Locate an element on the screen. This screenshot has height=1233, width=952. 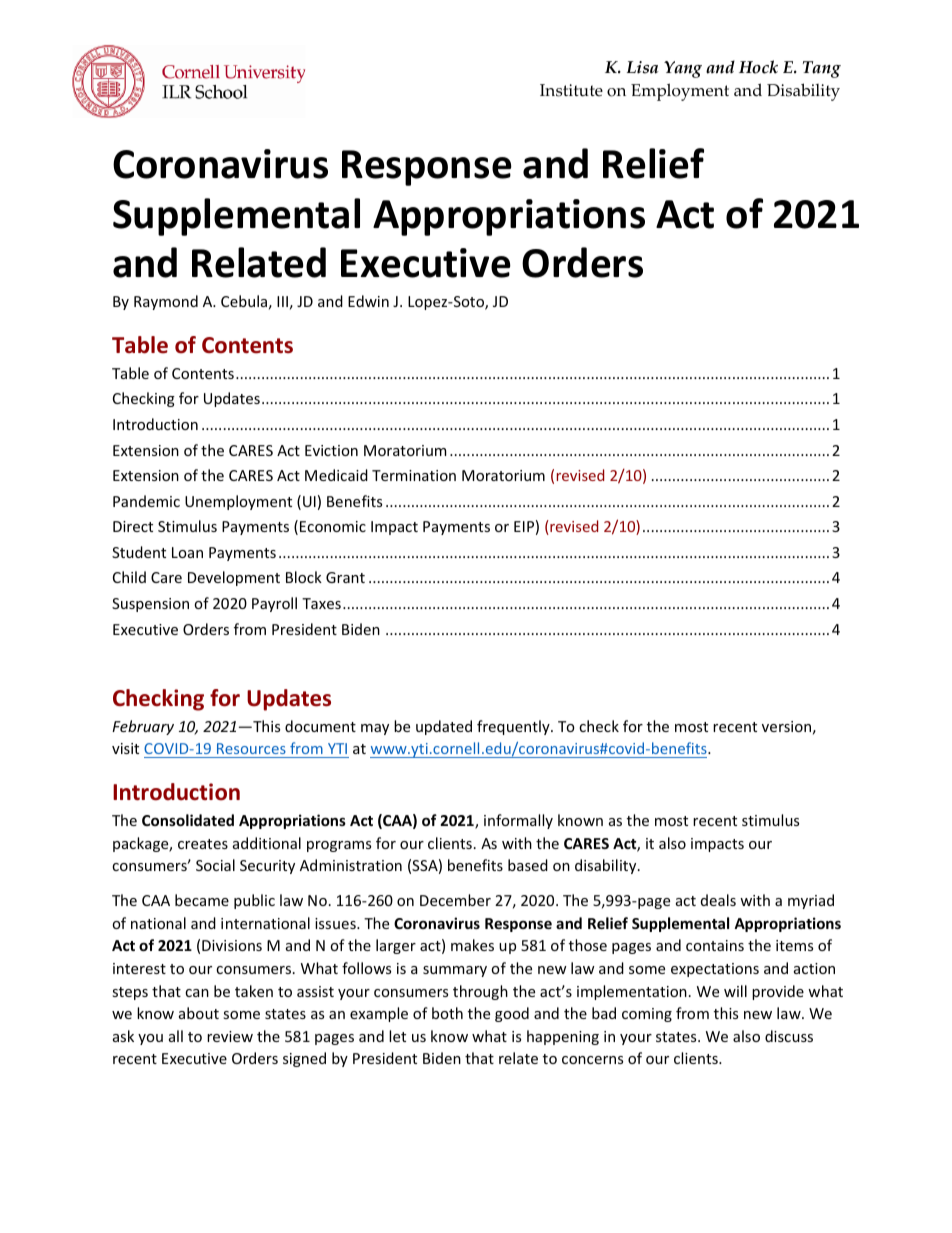
Consolidated is located at coordinates (188, 820).
